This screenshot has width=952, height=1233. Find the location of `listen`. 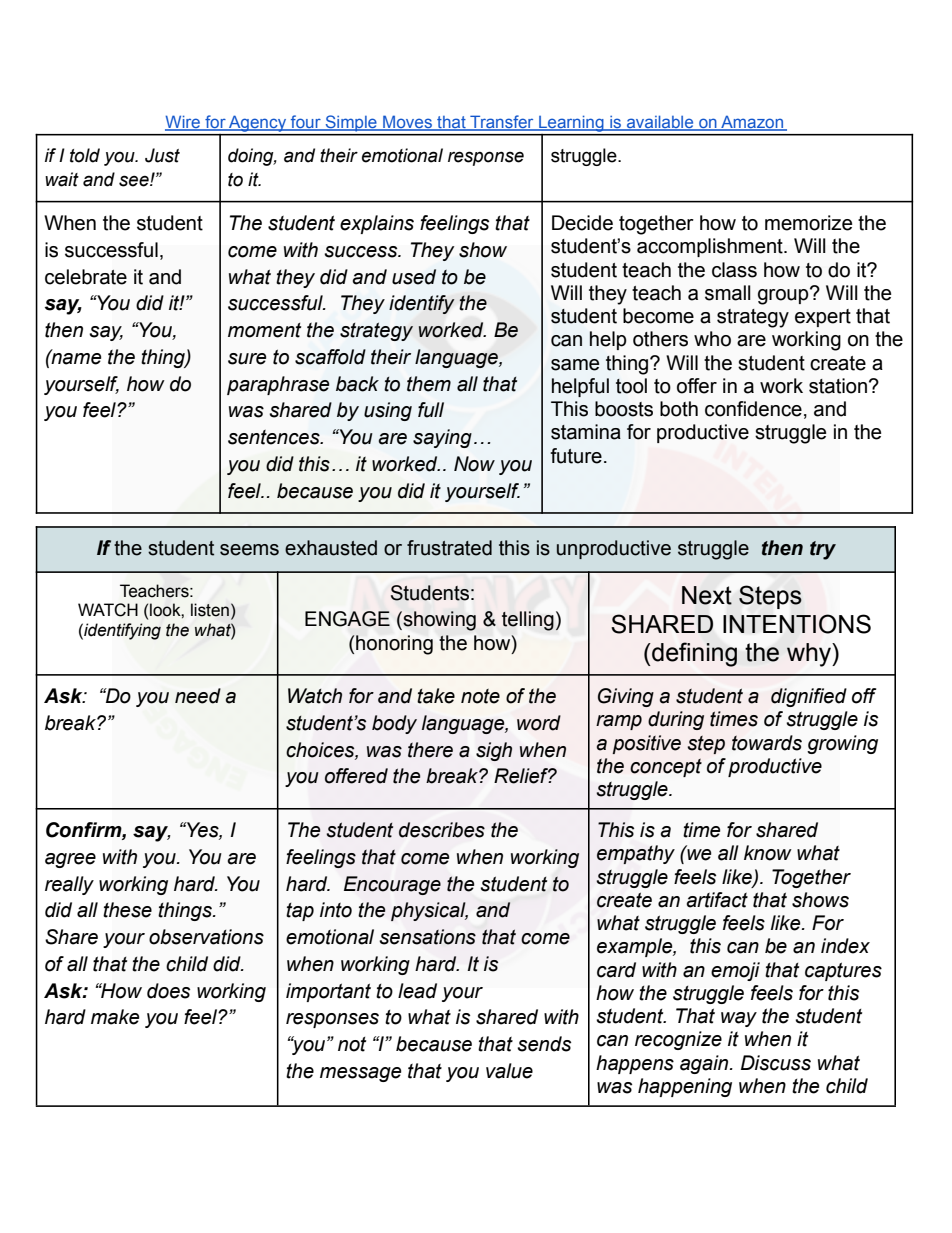

listen is located at coordinates (210, 610).
